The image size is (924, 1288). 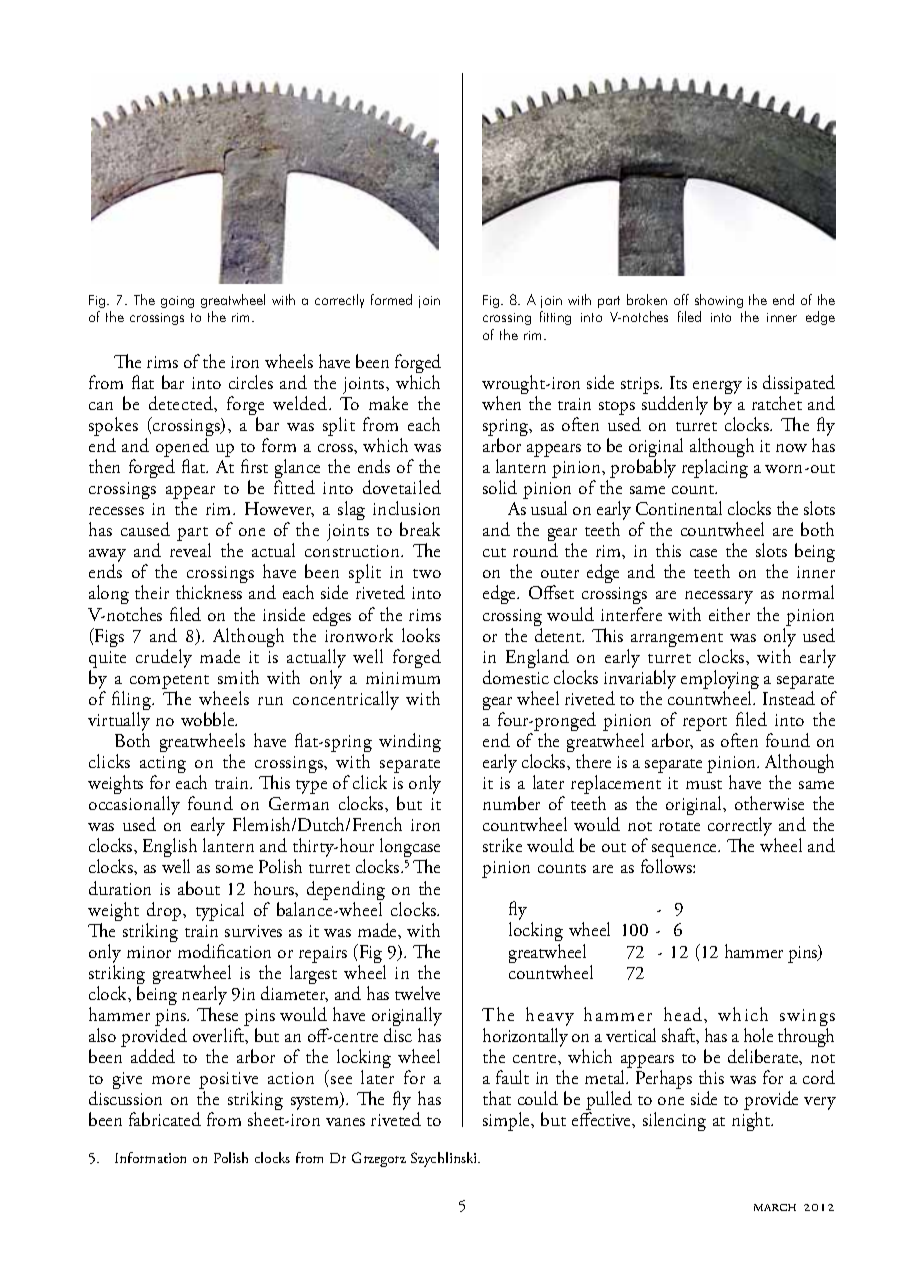 I want to click on fitting, so click(x=555, y=318).
